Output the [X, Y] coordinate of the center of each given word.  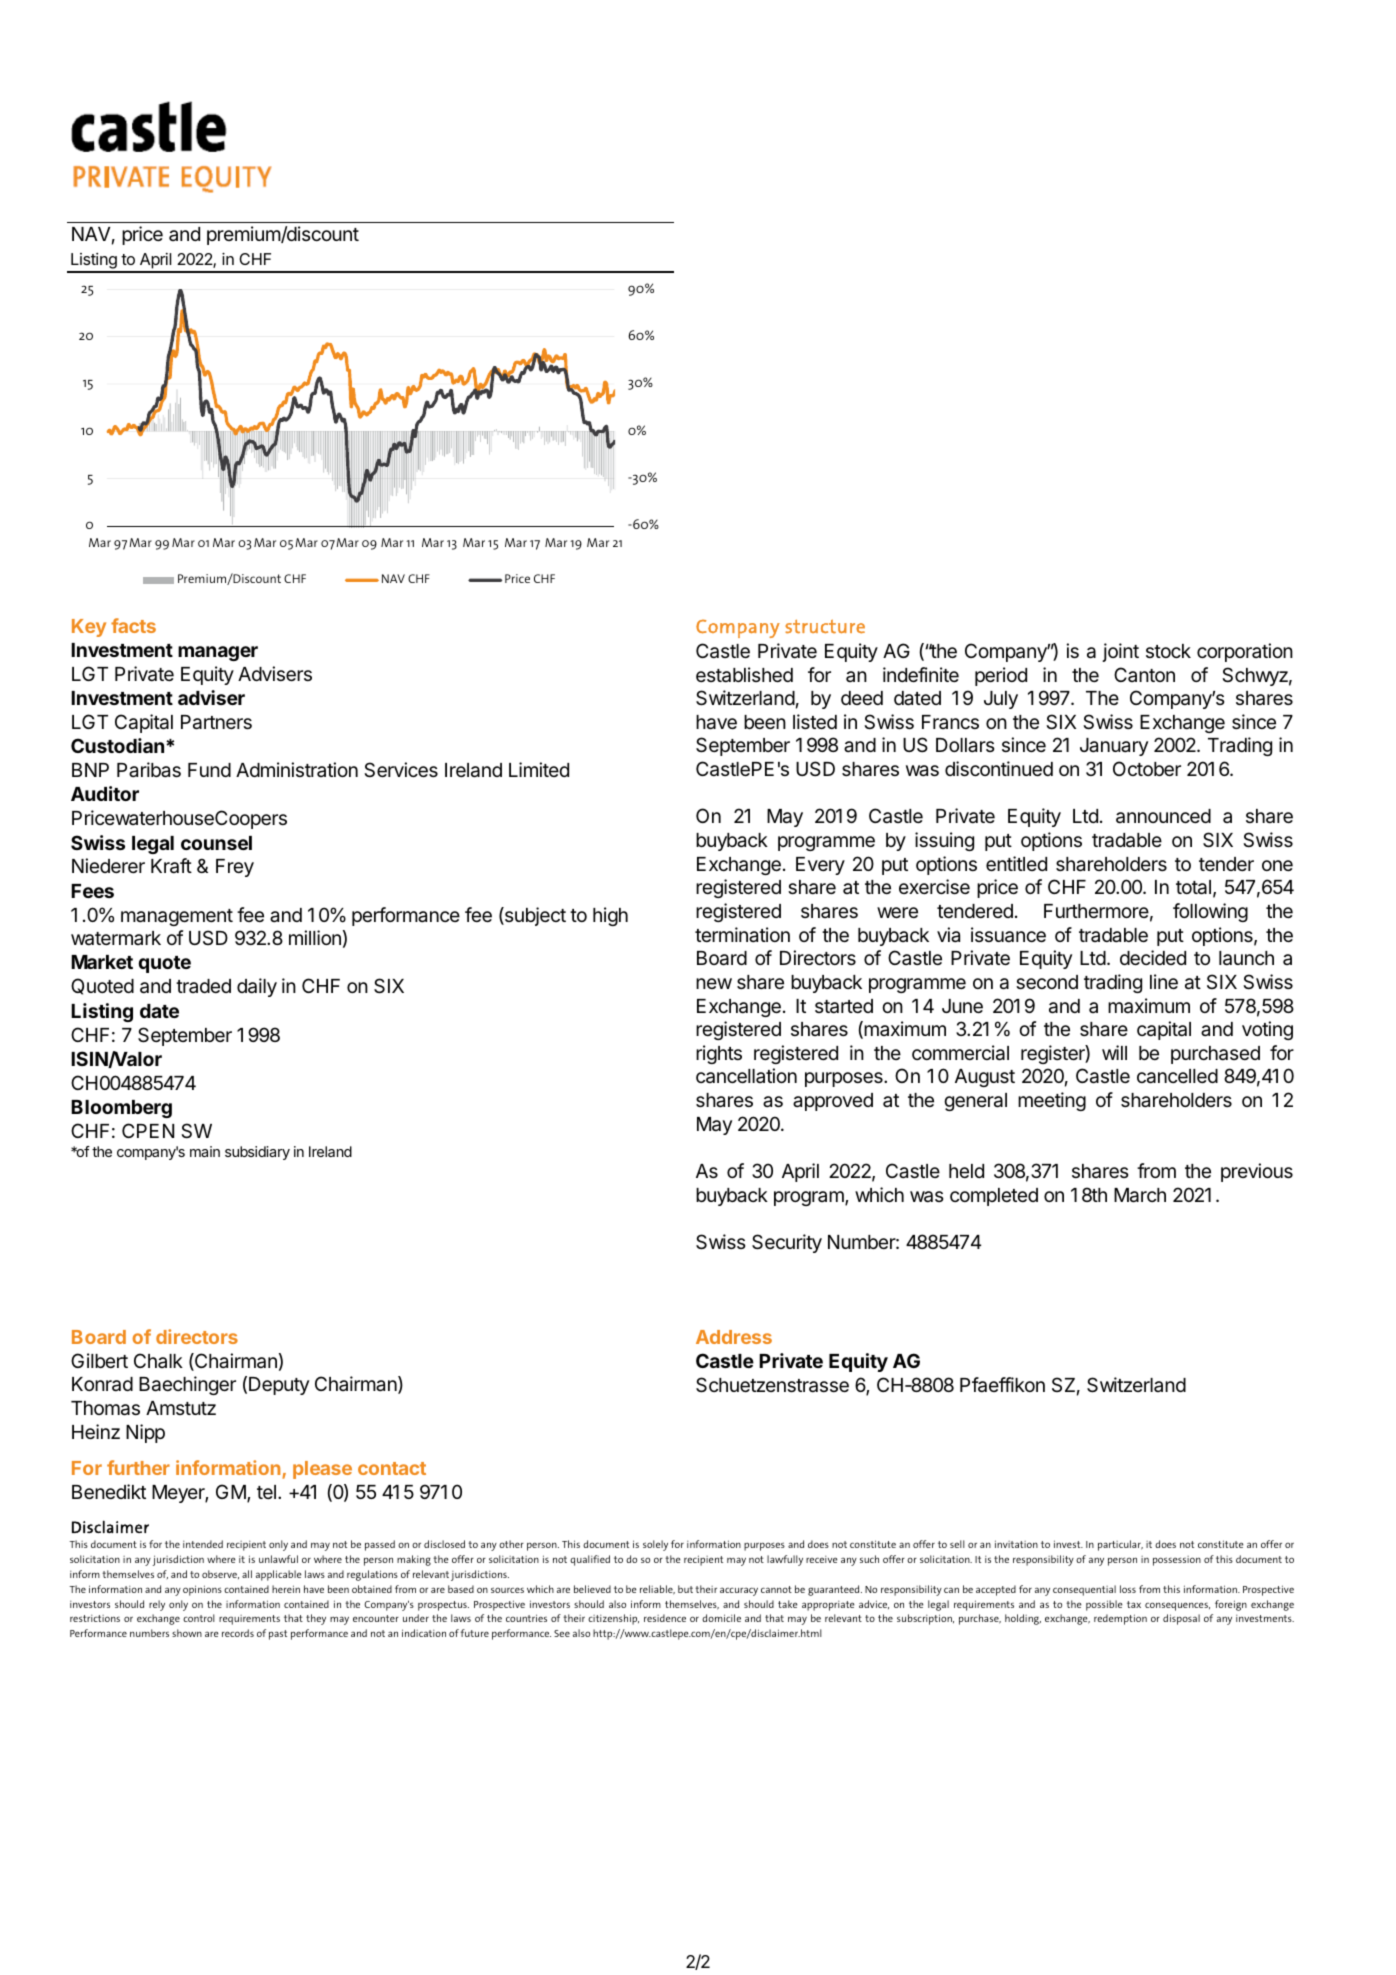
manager [218, 653]
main [205, 1151]
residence [665, 1618]
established [744, 675]
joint [1120, 652]
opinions [202, 1590]
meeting [1052, 1101]
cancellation [746, 1076]
